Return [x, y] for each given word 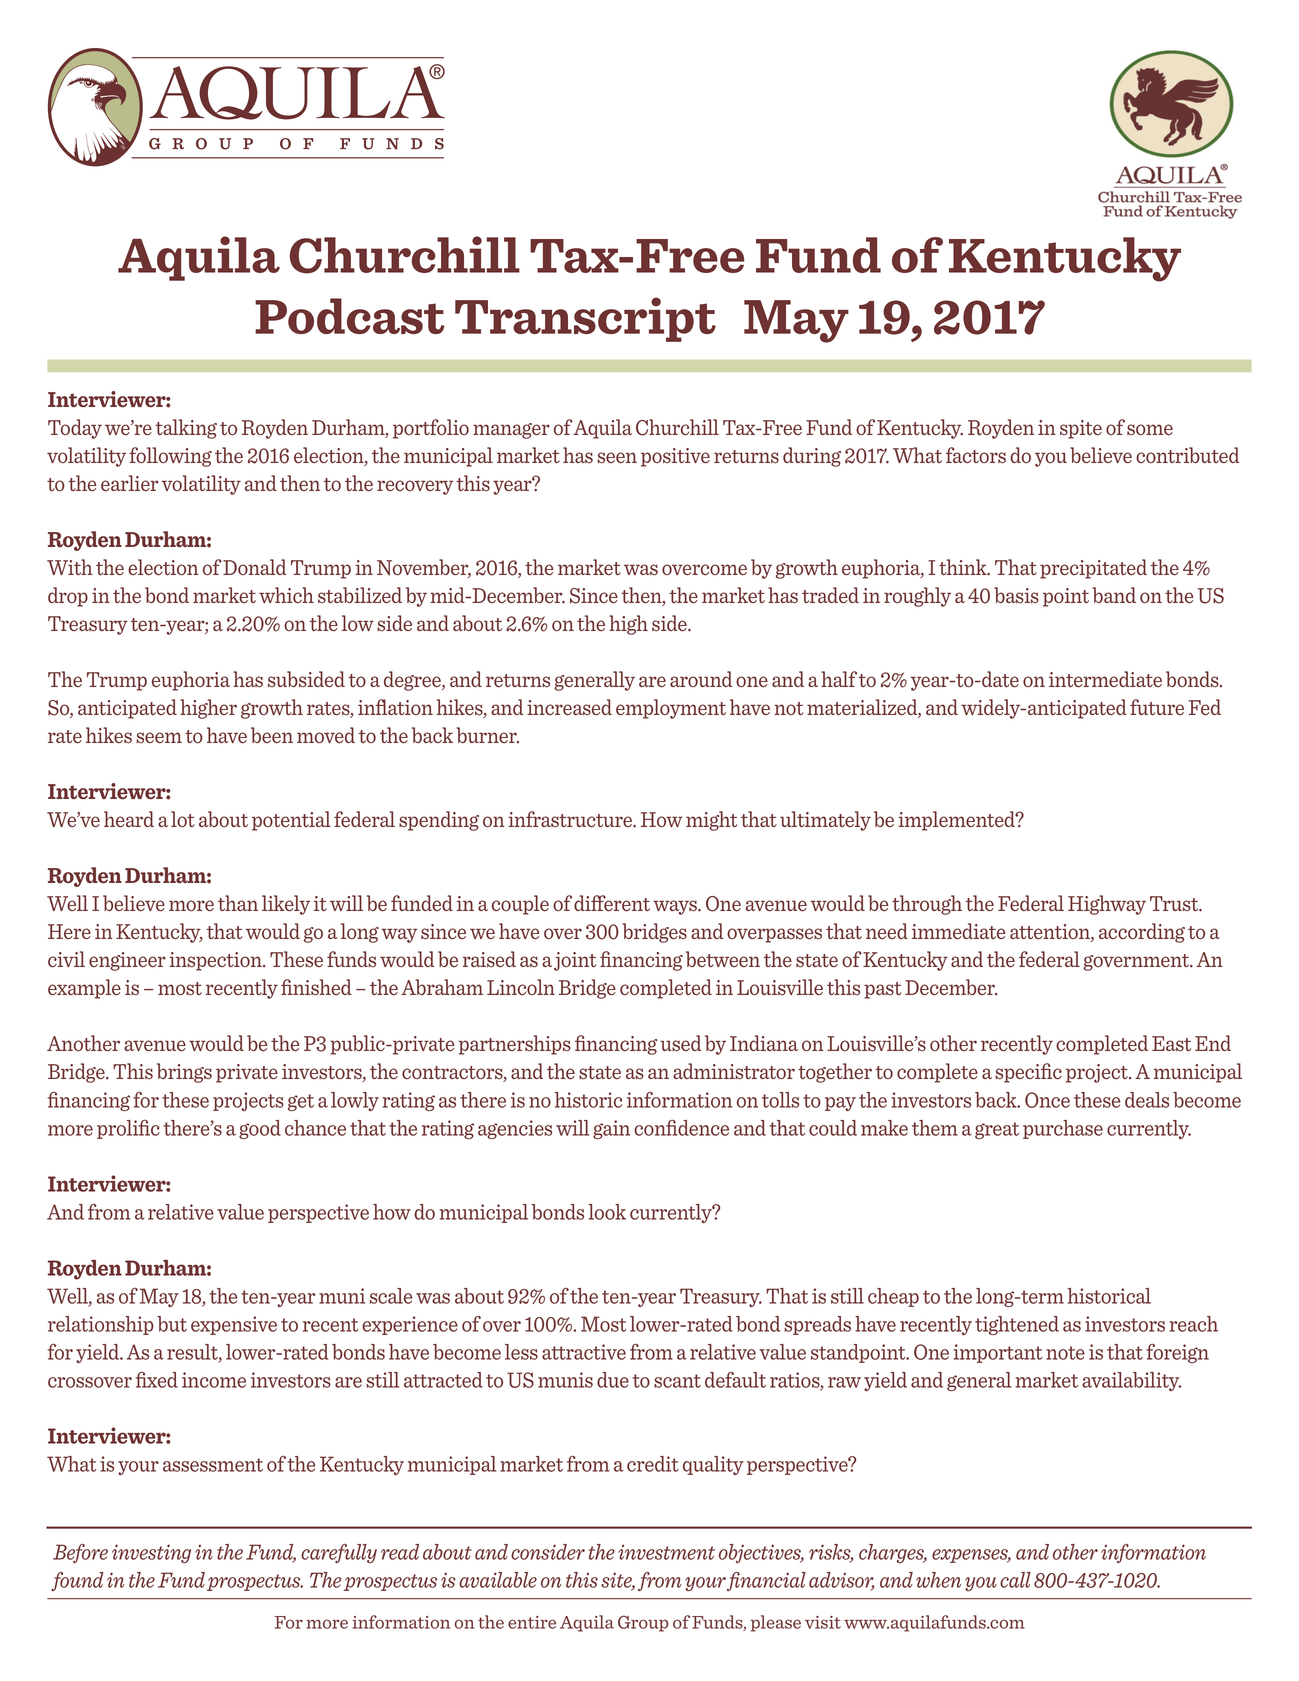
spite [1081, 429]
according [1142, 933]
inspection [216, 961]
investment [666, 1552]
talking [186, 429]
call [1015, 1580]
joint [575, 961]
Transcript [585, 319]
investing [151, 1554]
